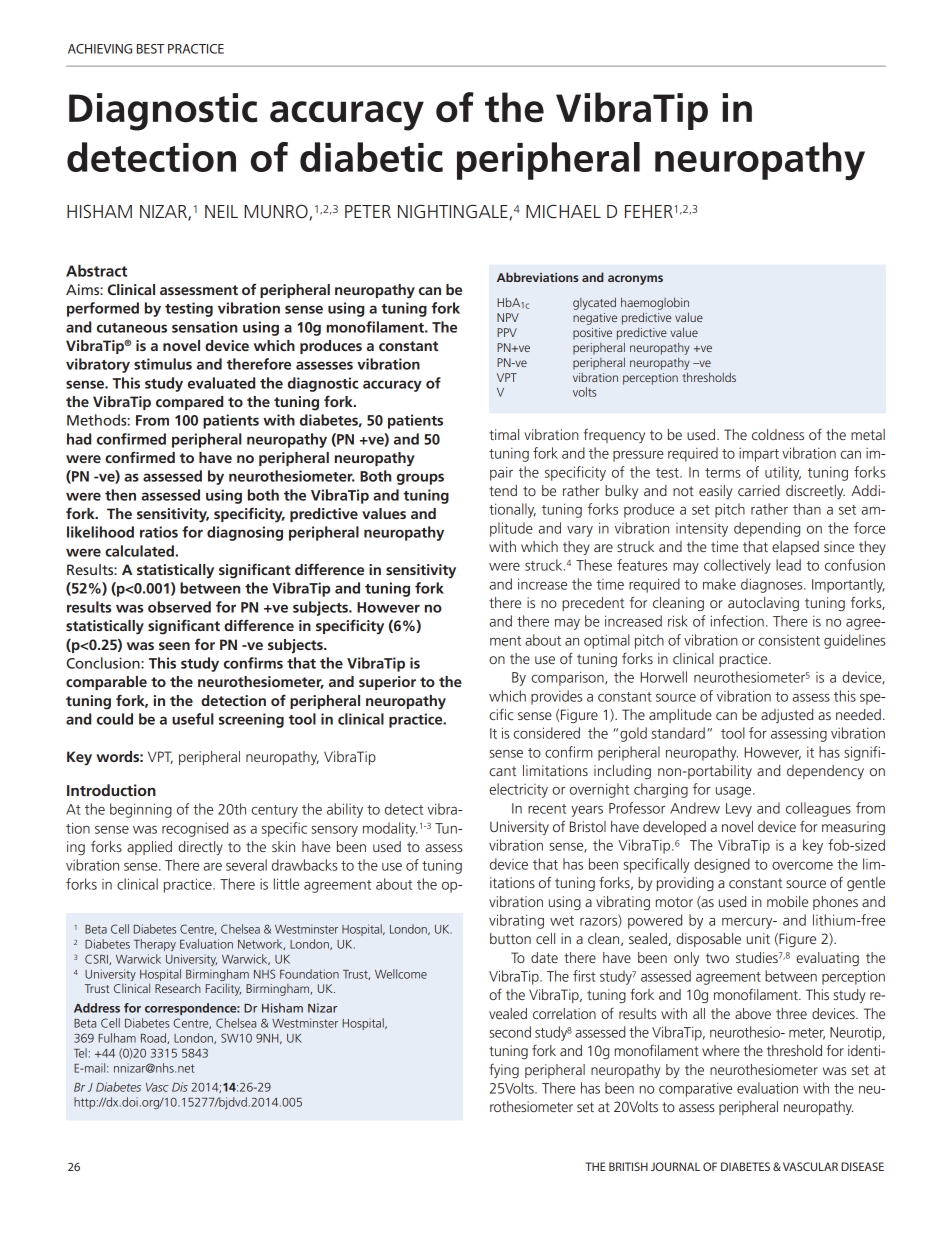  I want to click on Road, so click(154, 1038).
